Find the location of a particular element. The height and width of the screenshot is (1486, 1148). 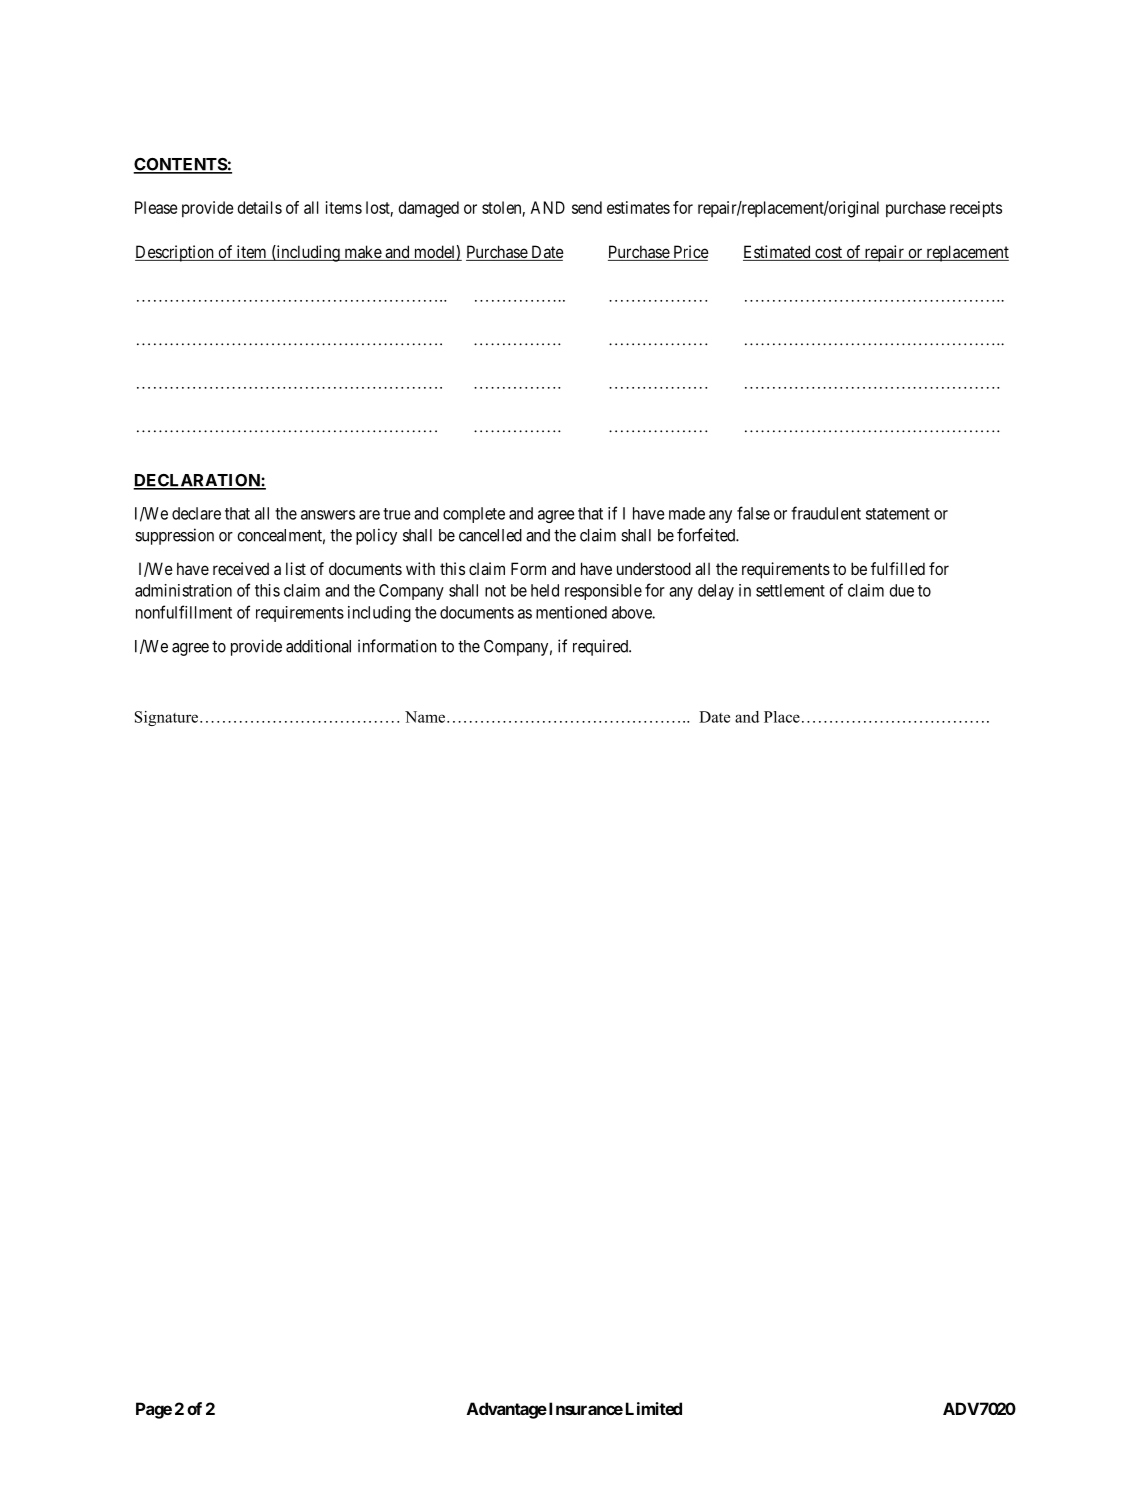

required is located at coordinates (601, 647).
